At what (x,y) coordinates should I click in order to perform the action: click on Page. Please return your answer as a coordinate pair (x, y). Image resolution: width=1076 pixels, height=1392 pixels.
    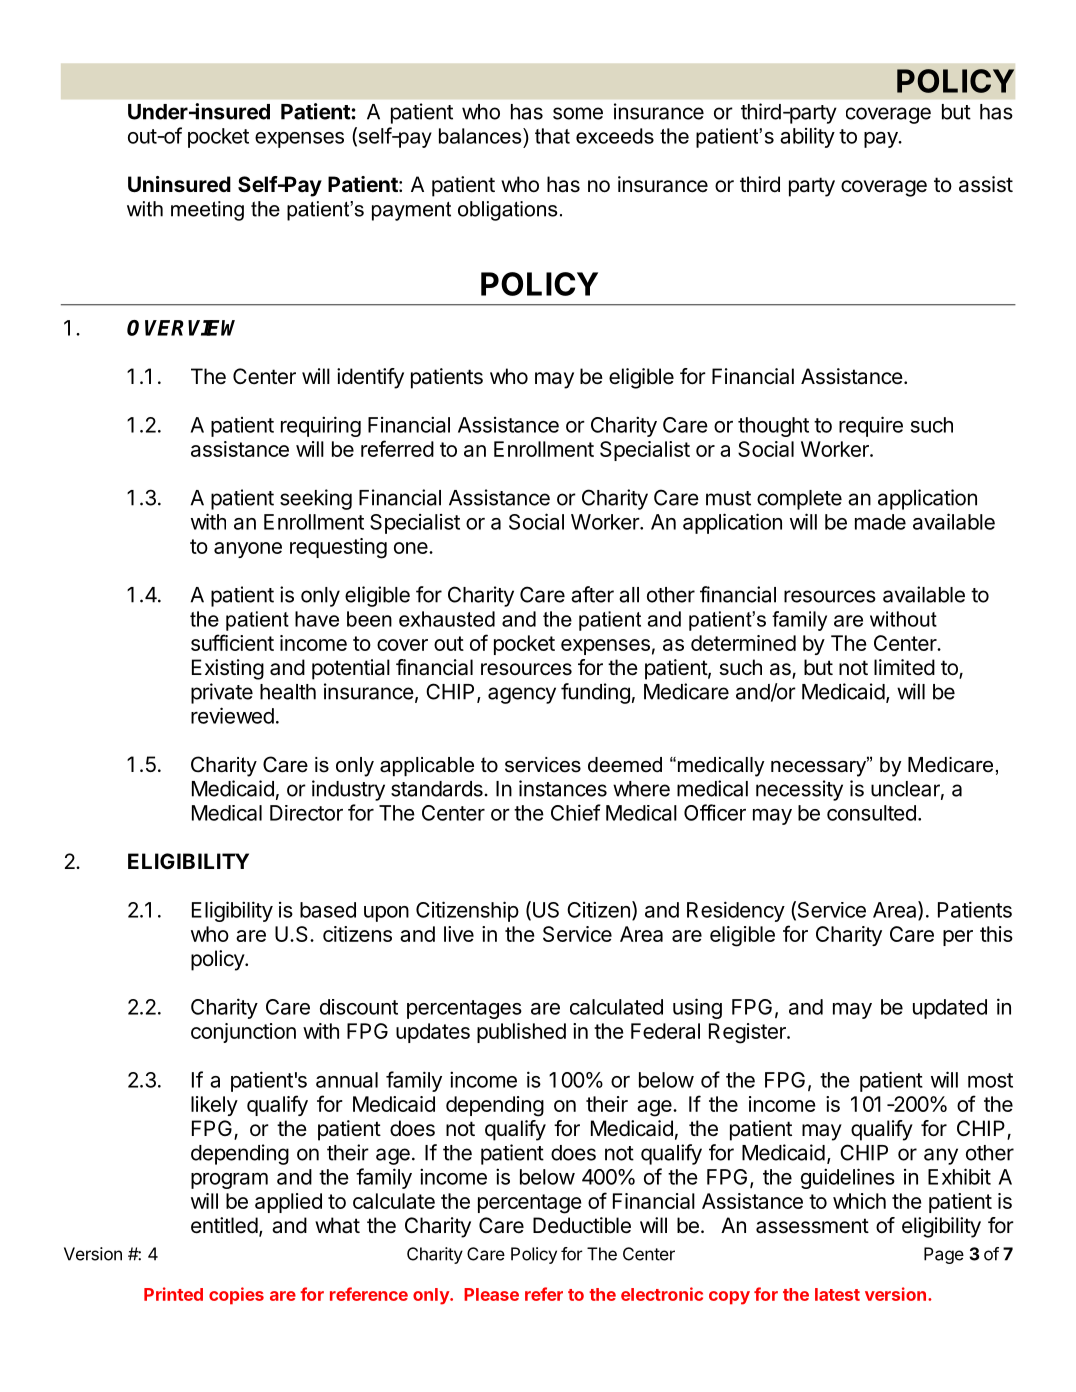
    Looking at the image, I should click on (944, 1255).
